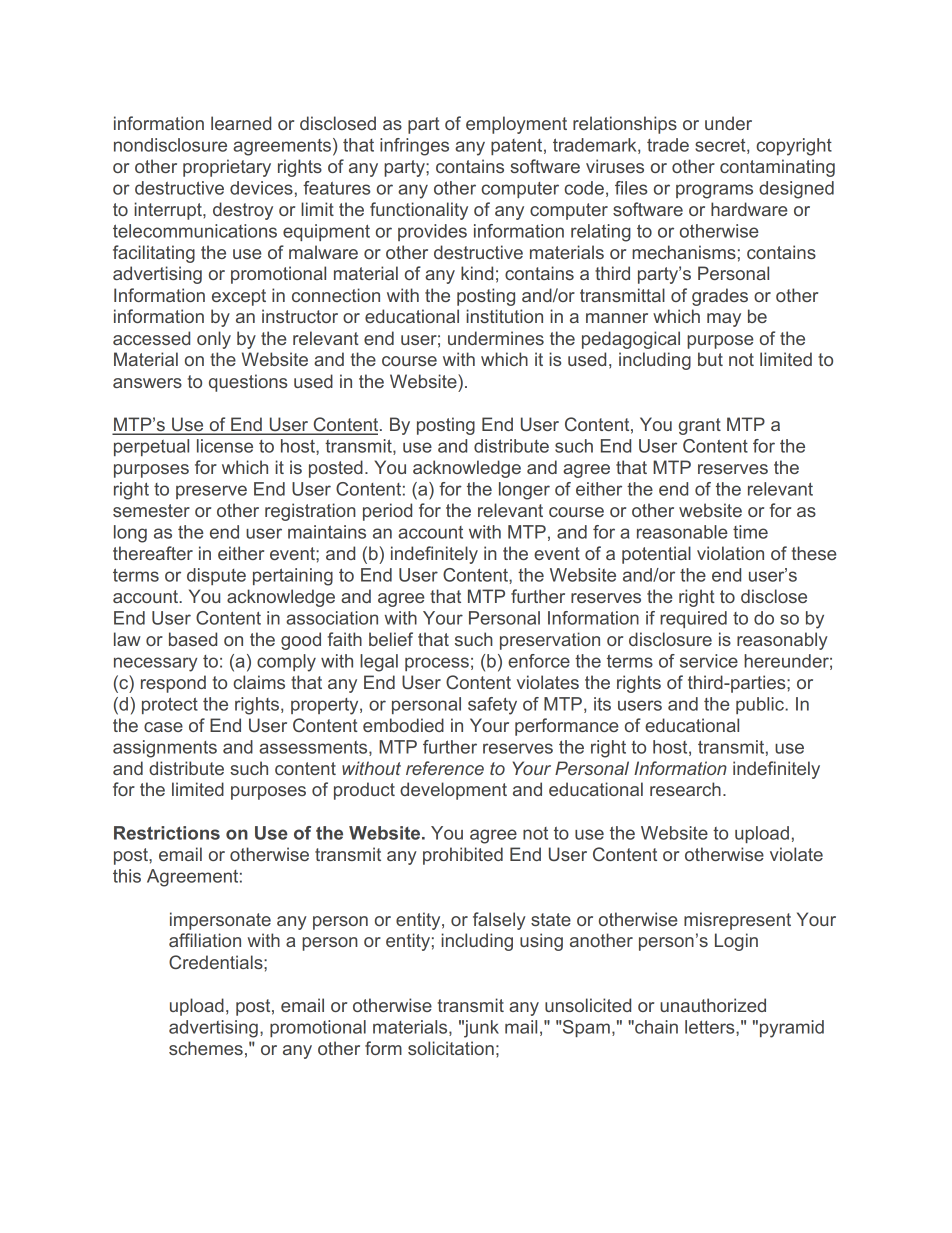 This screenshot has width=952, height=1233. What do you see at coordinates (216, 576) in the screenshot?
I see `dispute` at bounding box center [216, 576].
